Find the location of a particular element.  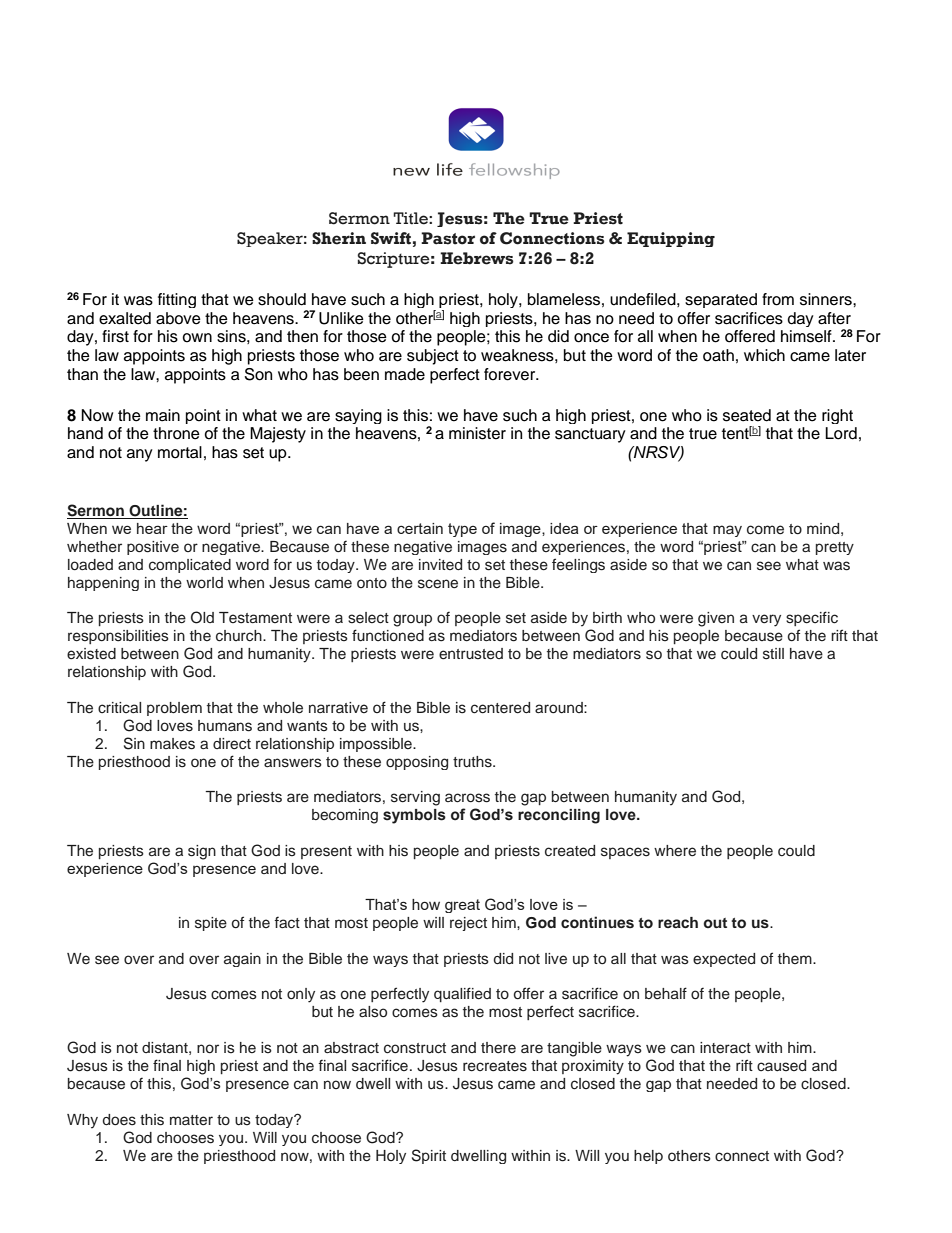

Spirit is located at coordinates (429, 1156).
